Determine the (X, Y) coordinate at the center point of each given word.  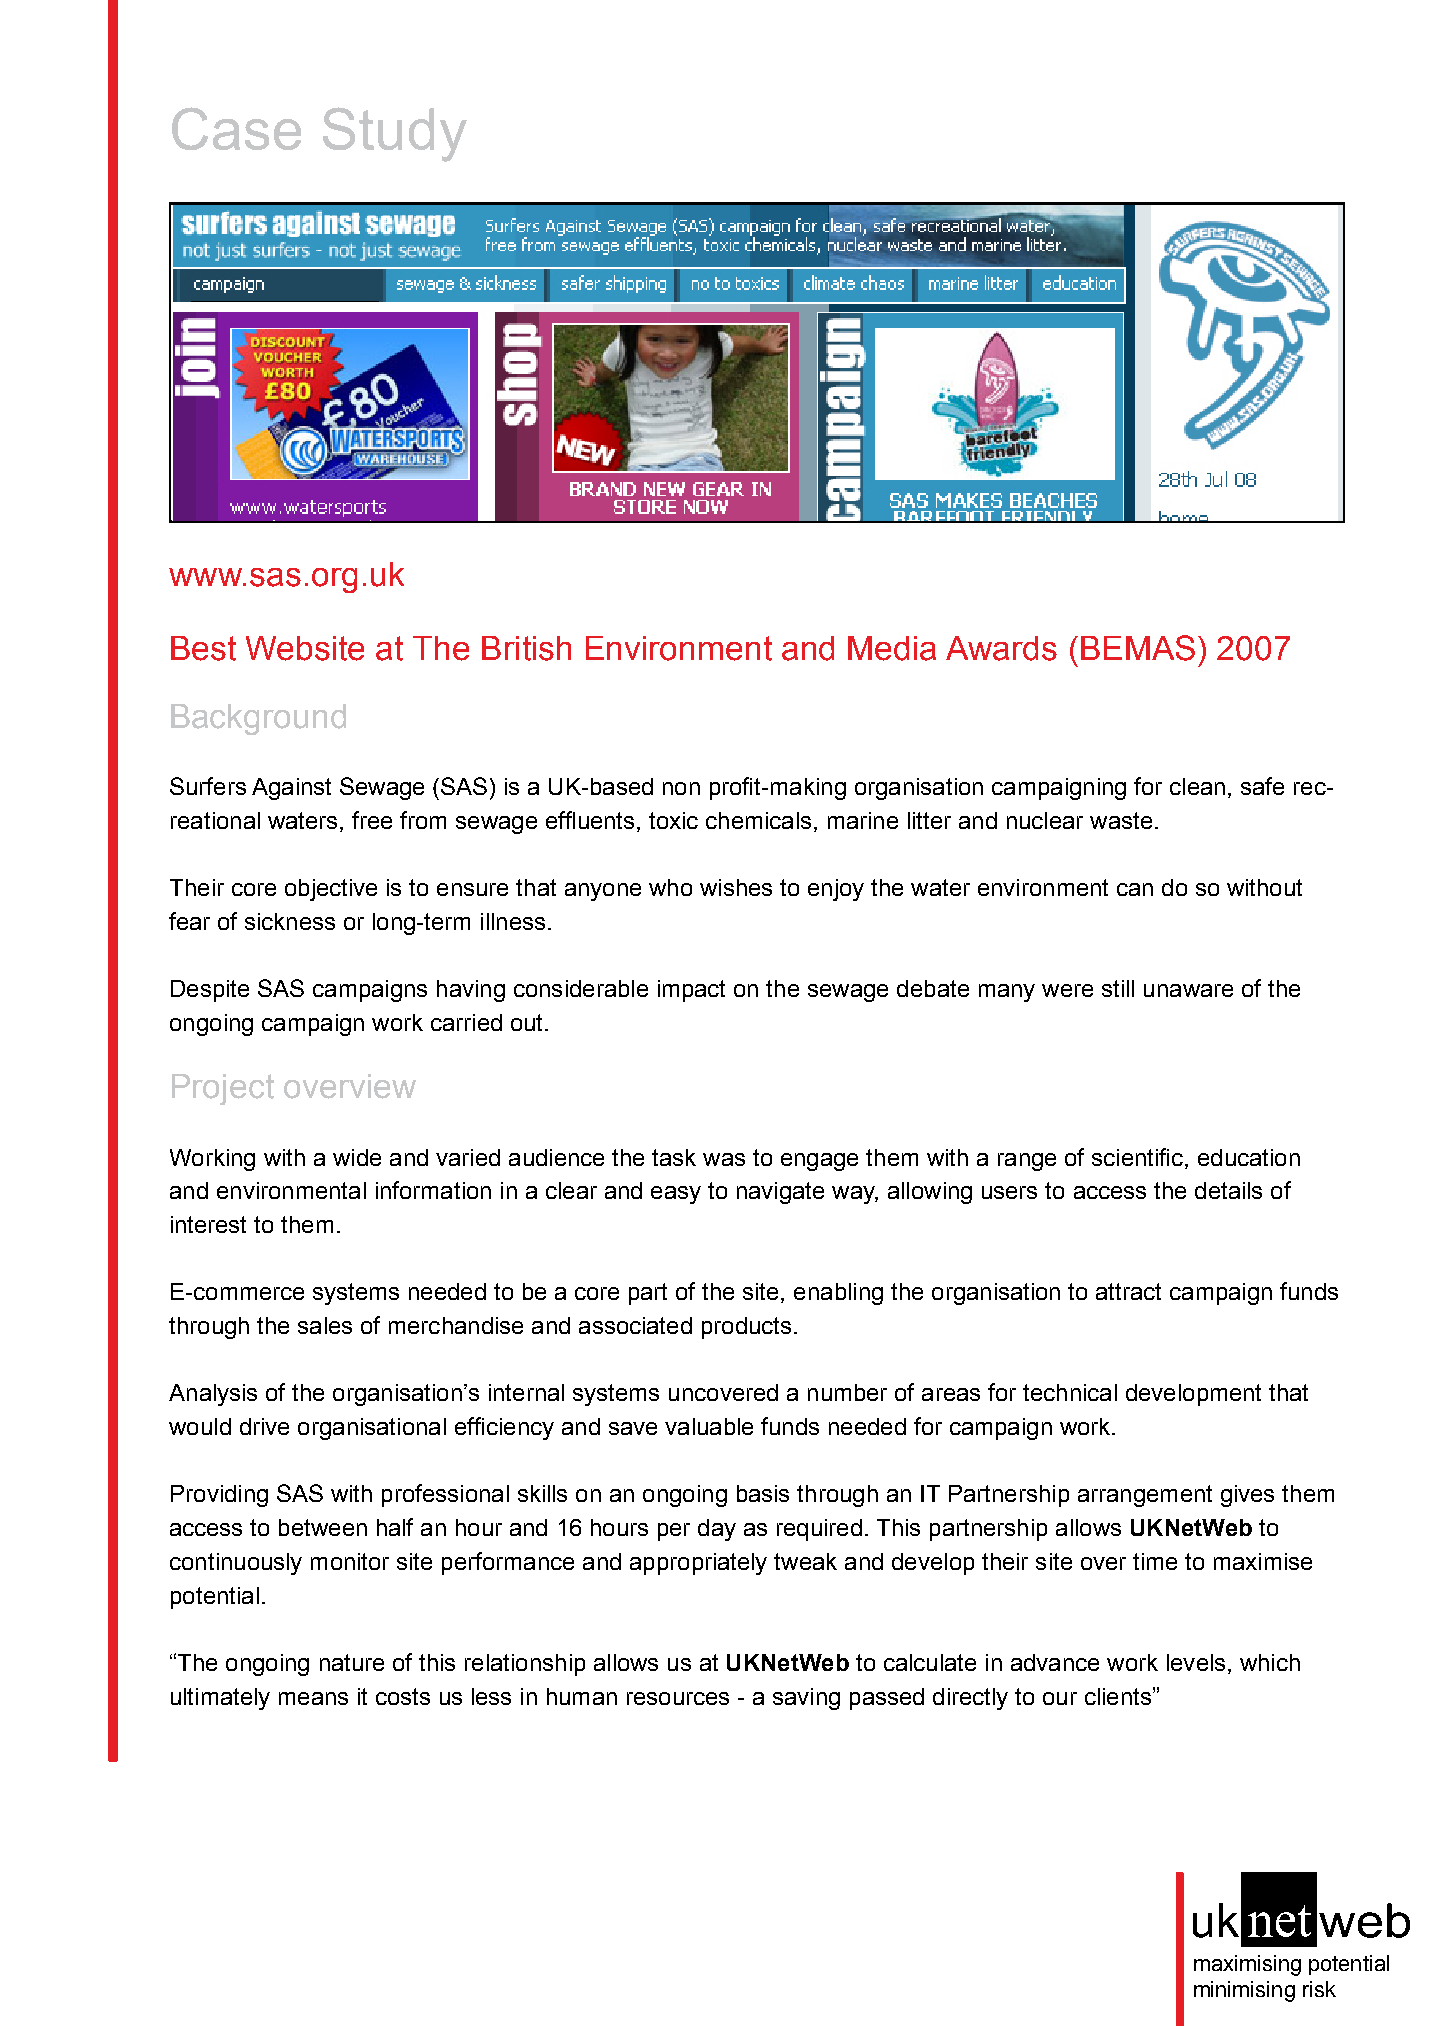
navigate (780, 1193)
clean (1197, 786)
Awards (1001, 648)
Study (395, 134)
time (1155, 1561)
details (1228, 1190)
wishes (736, 887)
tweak (805, 1561)
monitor (350, 1561)
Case (236, 128)
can (1135, 889)
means (313, 1698)
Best (203, 648)
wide (357, 1157)
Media (892, 648)
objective (331, 890)
